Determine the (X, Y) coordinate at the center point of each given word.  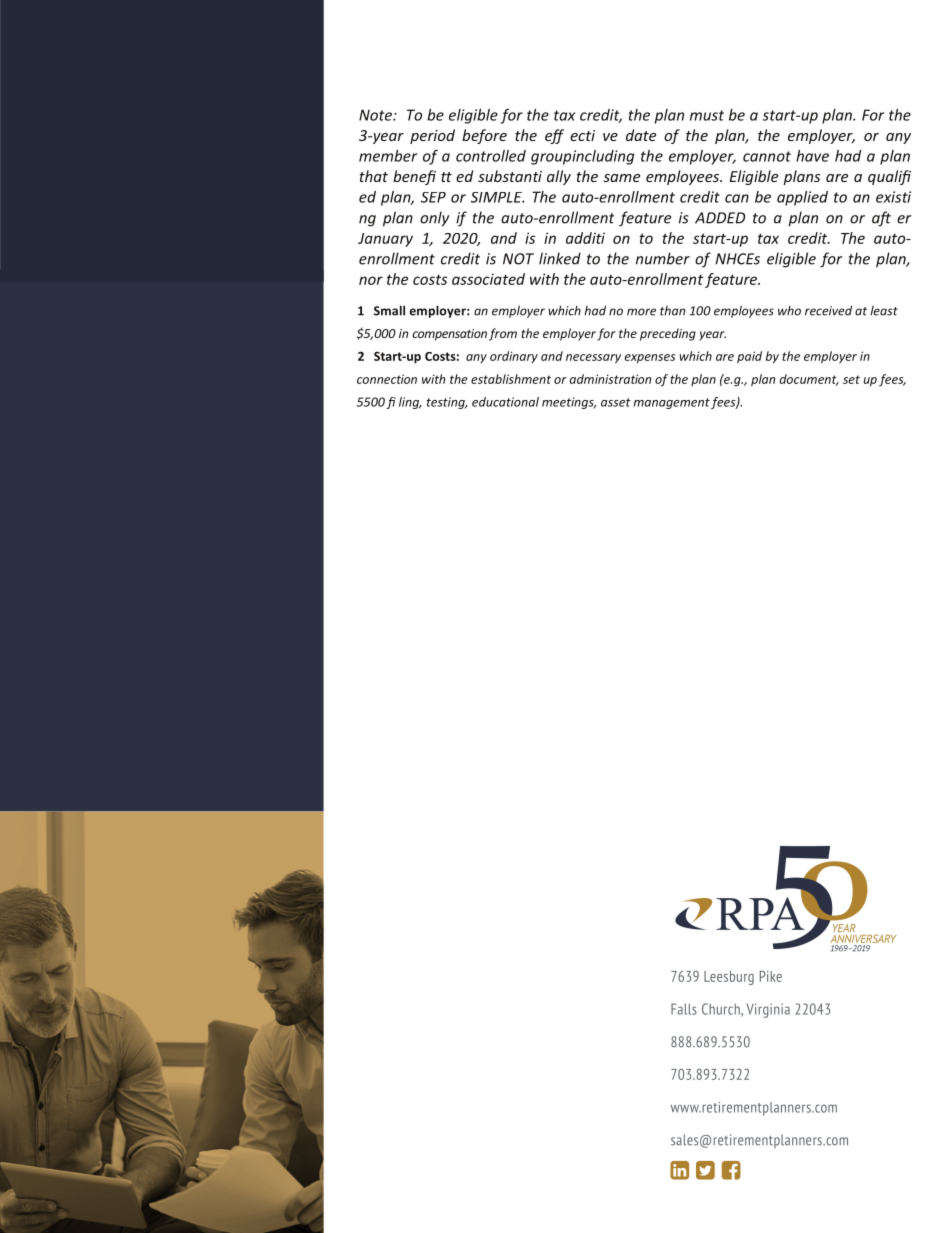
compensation (449, 335)
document (809, 380)
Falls (684, 1009)
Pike (771, 976)
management (672, 403)
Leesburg (729, 978)
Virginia (768, 1010)
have (812, 156)
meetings (569, 403)
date (641, 135)
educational (505, 402)
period (432, 136)
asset (616, 402)
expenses (650, 359)
